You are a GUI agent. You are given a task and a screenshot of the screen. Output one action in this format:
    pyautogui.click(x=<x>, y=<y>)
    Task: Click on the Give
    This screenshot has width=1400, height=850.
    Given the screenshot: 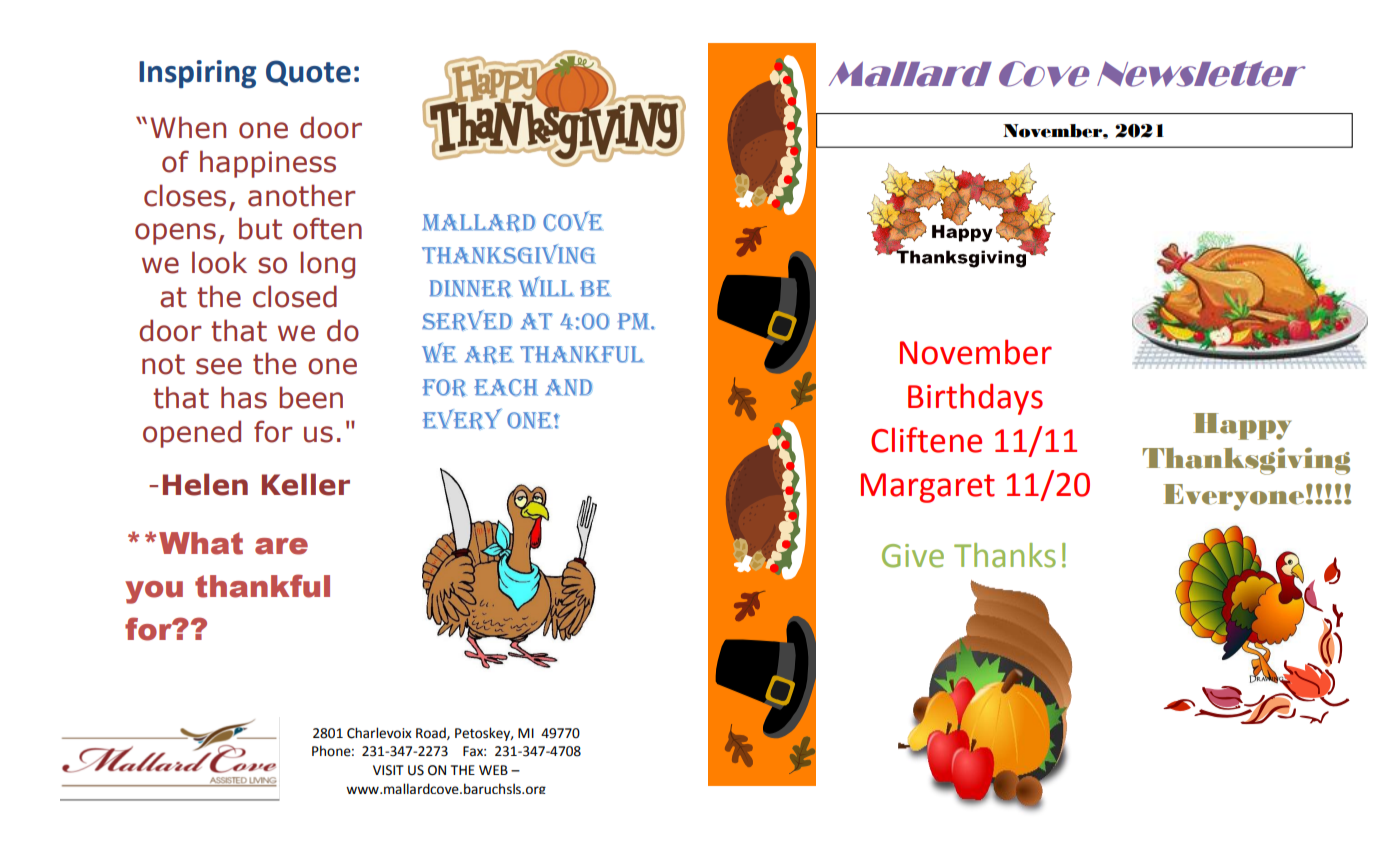 What is the action you would take?
    pyautogui.click(x=913, y=556)
